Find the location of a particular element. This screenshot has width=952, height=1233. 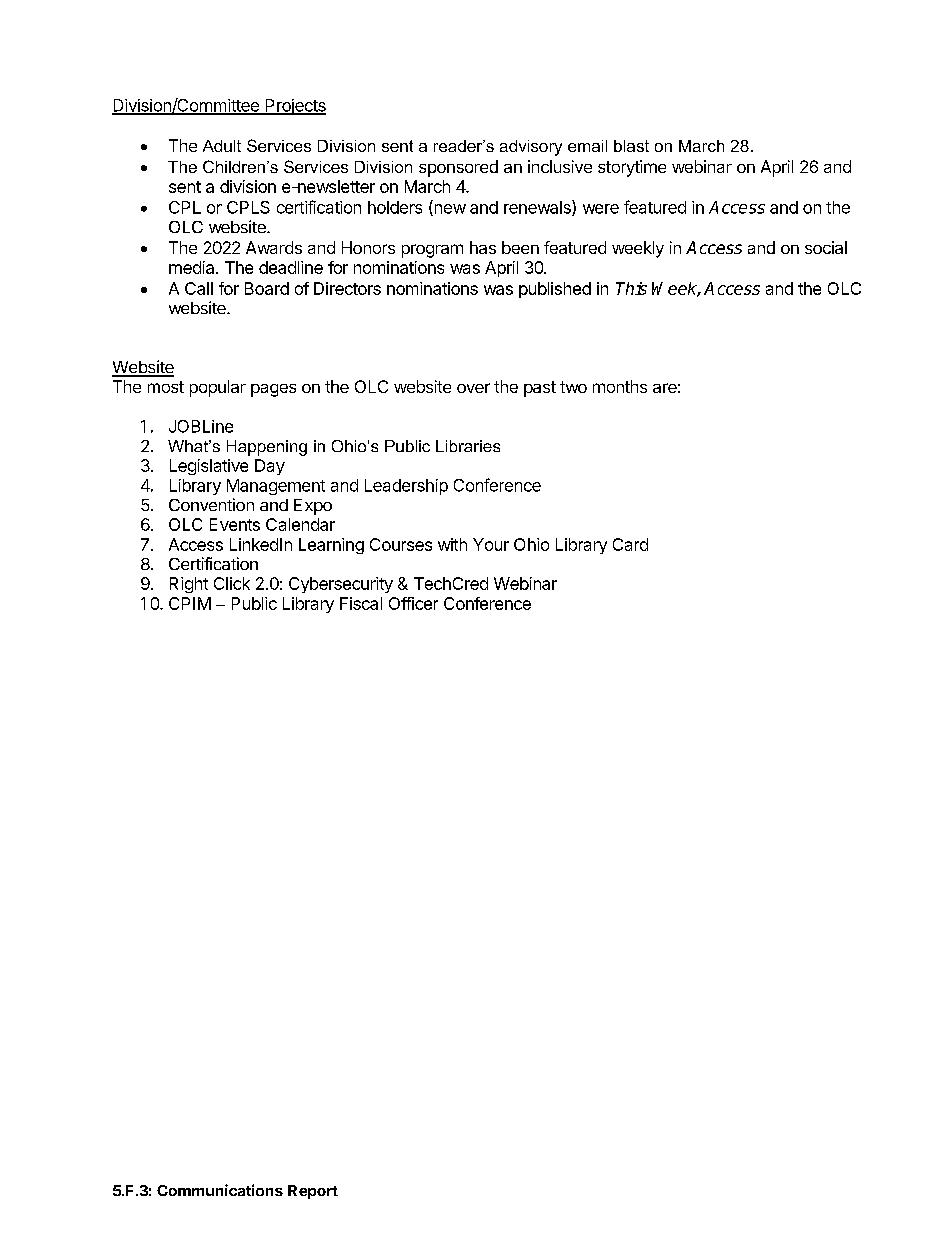

blast is located at coordinates (631, 146).
